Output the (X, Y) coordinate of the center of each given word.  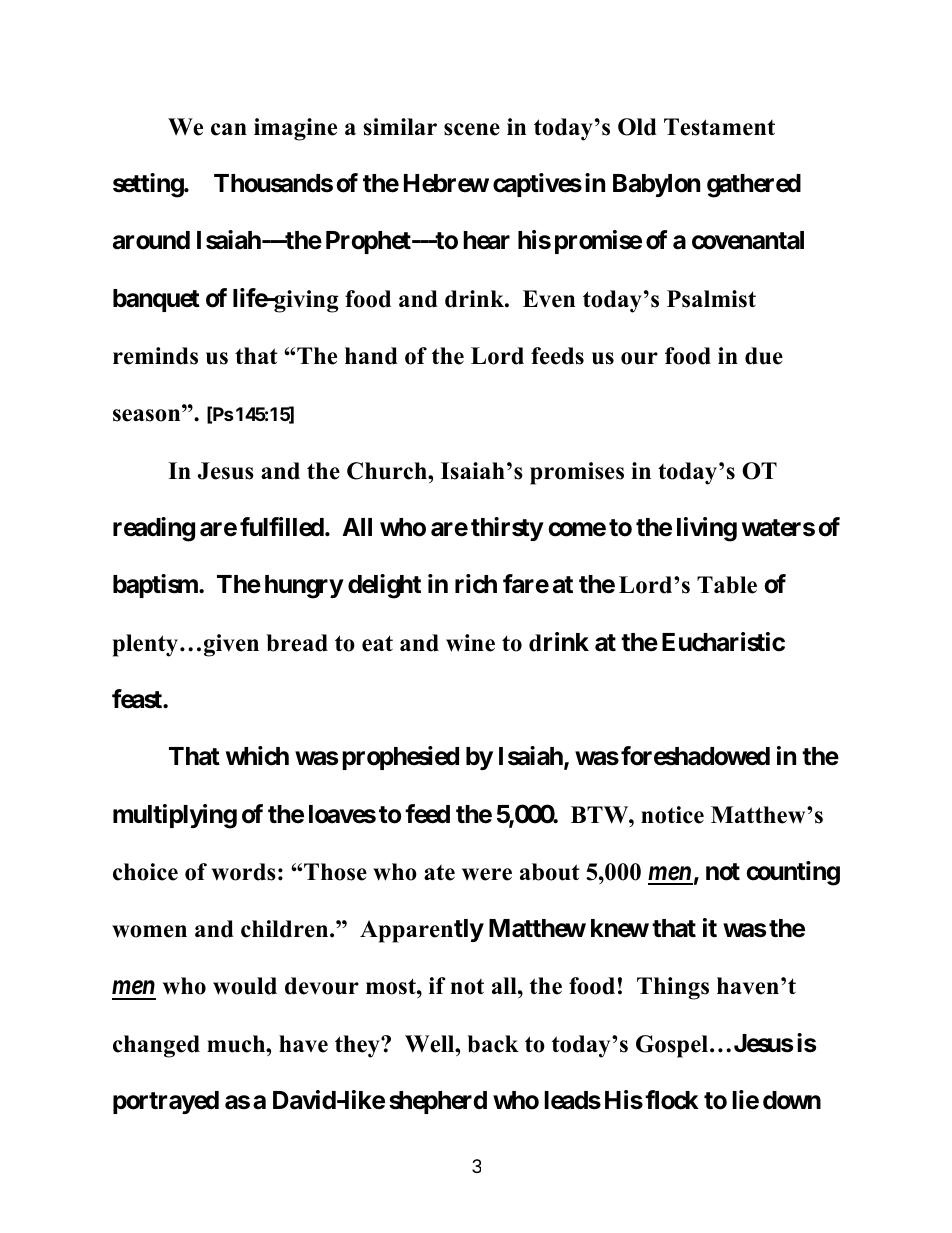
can (229, 129)
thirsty (507, 529)
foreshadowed (695, 756)
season (148, 415)
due (764, 356)
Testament (719, 127)
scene (472, 129)
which (257, 756)
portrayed (166, 1102)
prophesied (400, 758)
